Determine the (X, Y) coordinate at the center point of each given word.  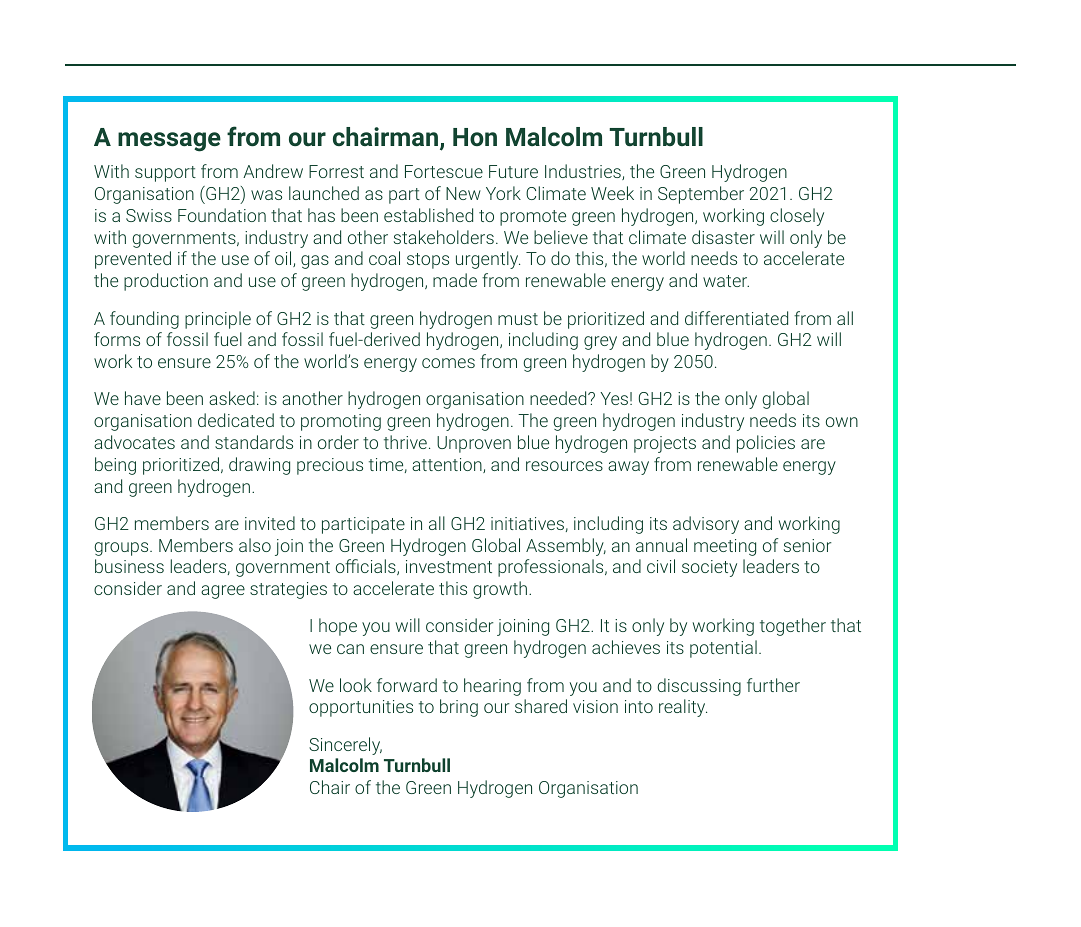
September (701, 195)
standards (254, 442)
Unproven (474, 444)
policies (766, 444)
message (169, 142)
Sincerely (345, 746)
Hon (475, 137)
